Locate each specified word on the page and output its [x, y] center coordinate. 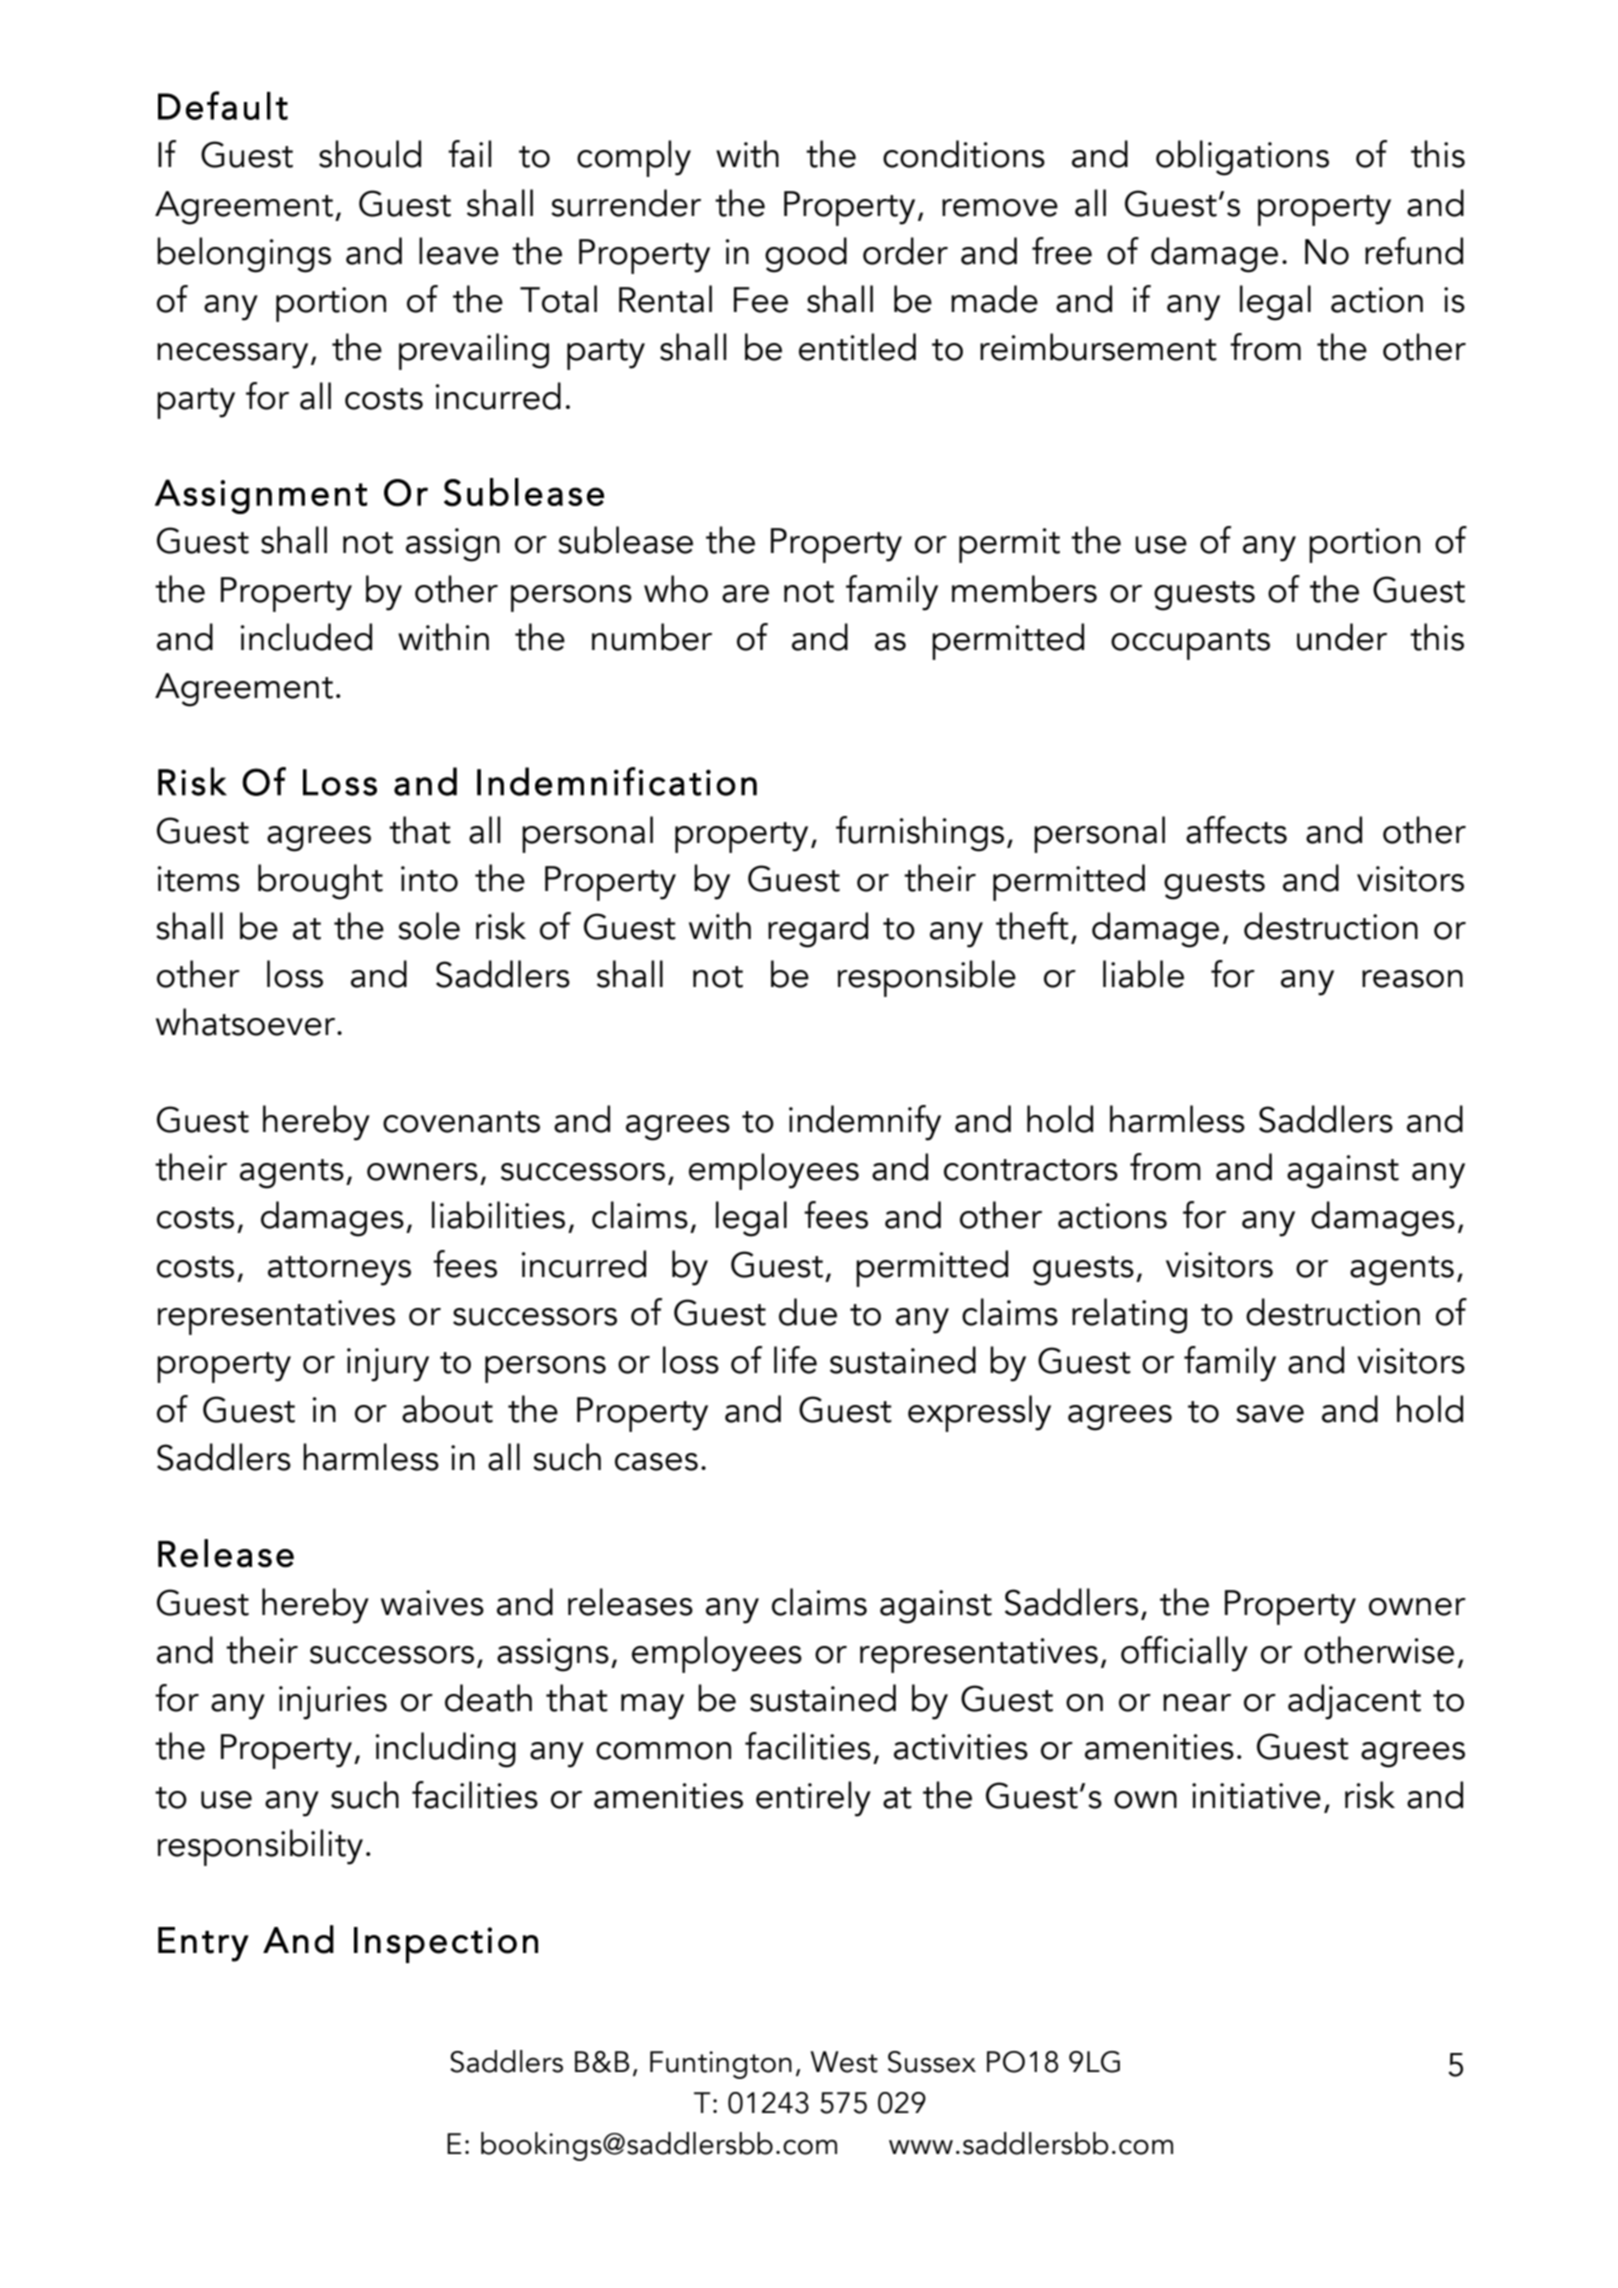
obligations [1242, 158]
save [1270, 1414]
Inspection [446, 1945]
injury [388, 1365]
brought [320, 882]
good [806, 255]
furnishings [920, 834]
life [795, 1360]
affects [1236, 830]
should [370, 154]
